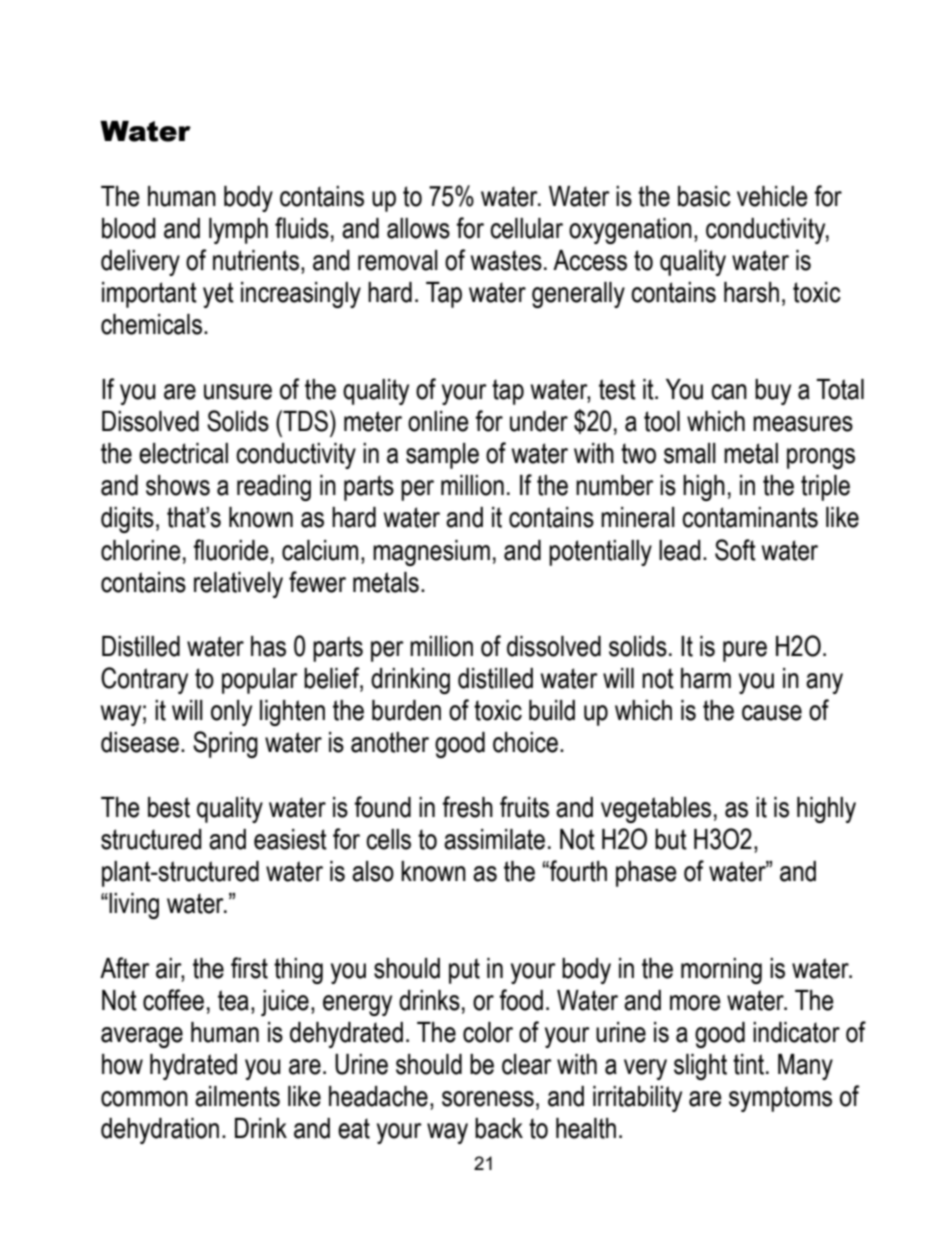 The height and width of the image is (1233, 952). Describe the element at coordinates (750, 517) in the image. I see `contaminants` at that location.
